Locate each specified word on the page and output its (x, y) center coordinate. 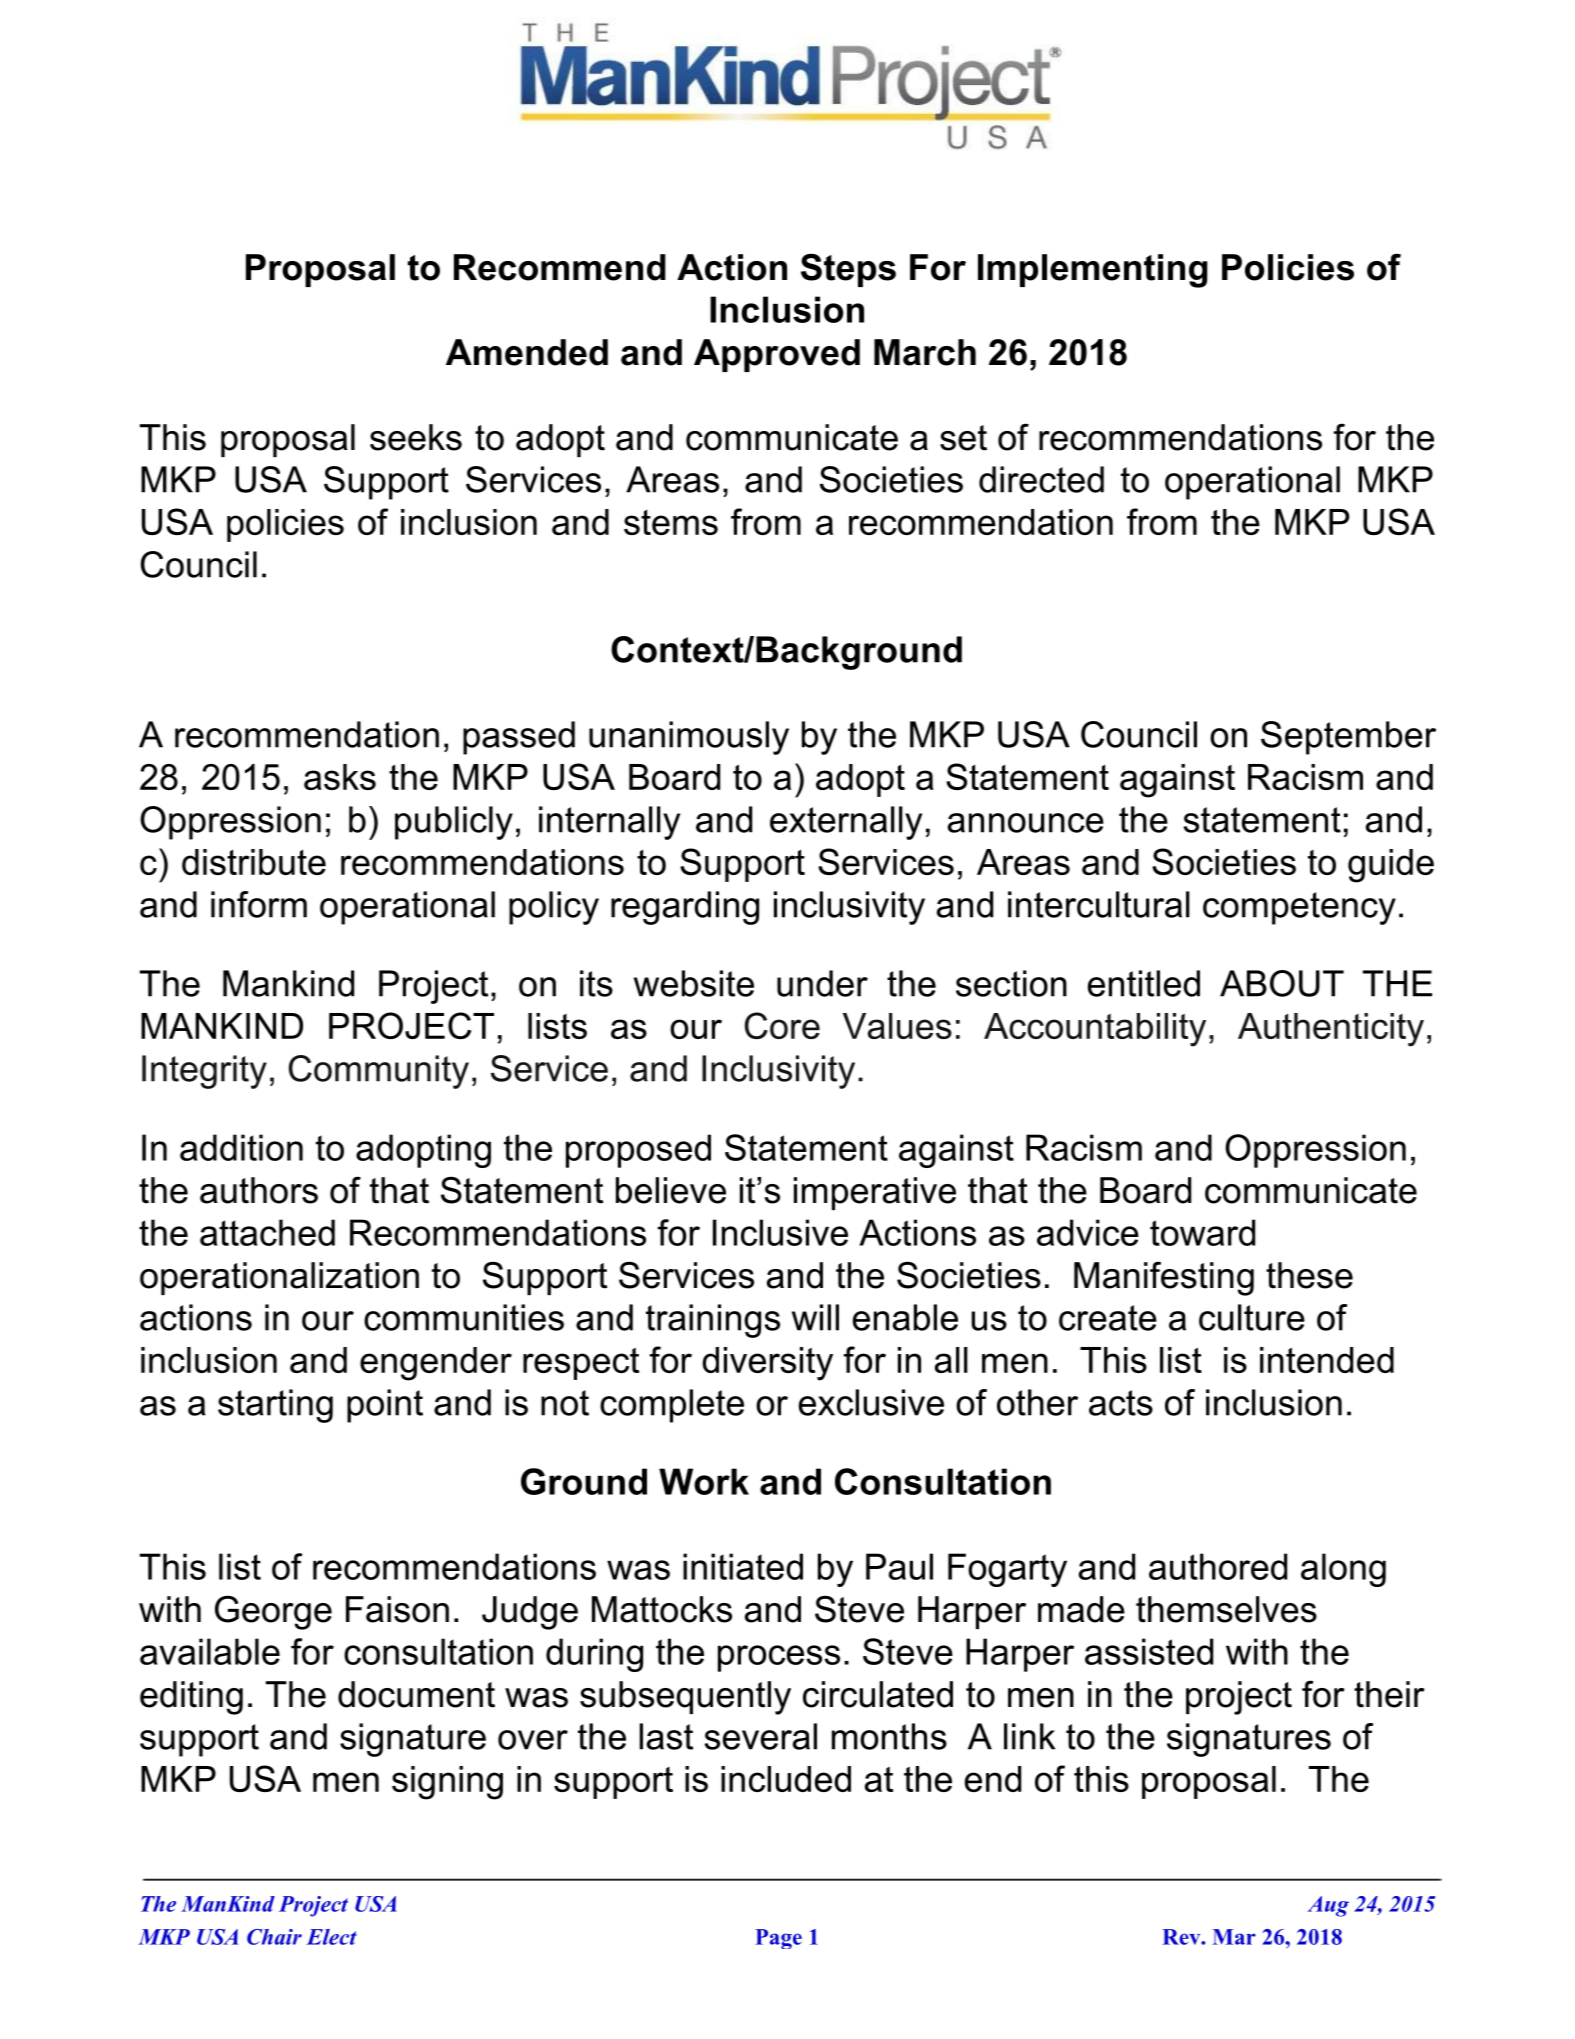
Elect (331, 1937)
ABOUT (1282, 983)
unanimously (689, 738)
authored (1218, 1566)
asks (340, 777)
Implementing (1093, 271)
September (1348, 738)
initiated (743, 1566)
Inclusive (780, 1232)
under (822, 983)
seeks (416, 437)
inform (259, 904)
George (273, 1612)
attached (267, 1232)
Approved (777, 355)
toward (1202, 1232)
